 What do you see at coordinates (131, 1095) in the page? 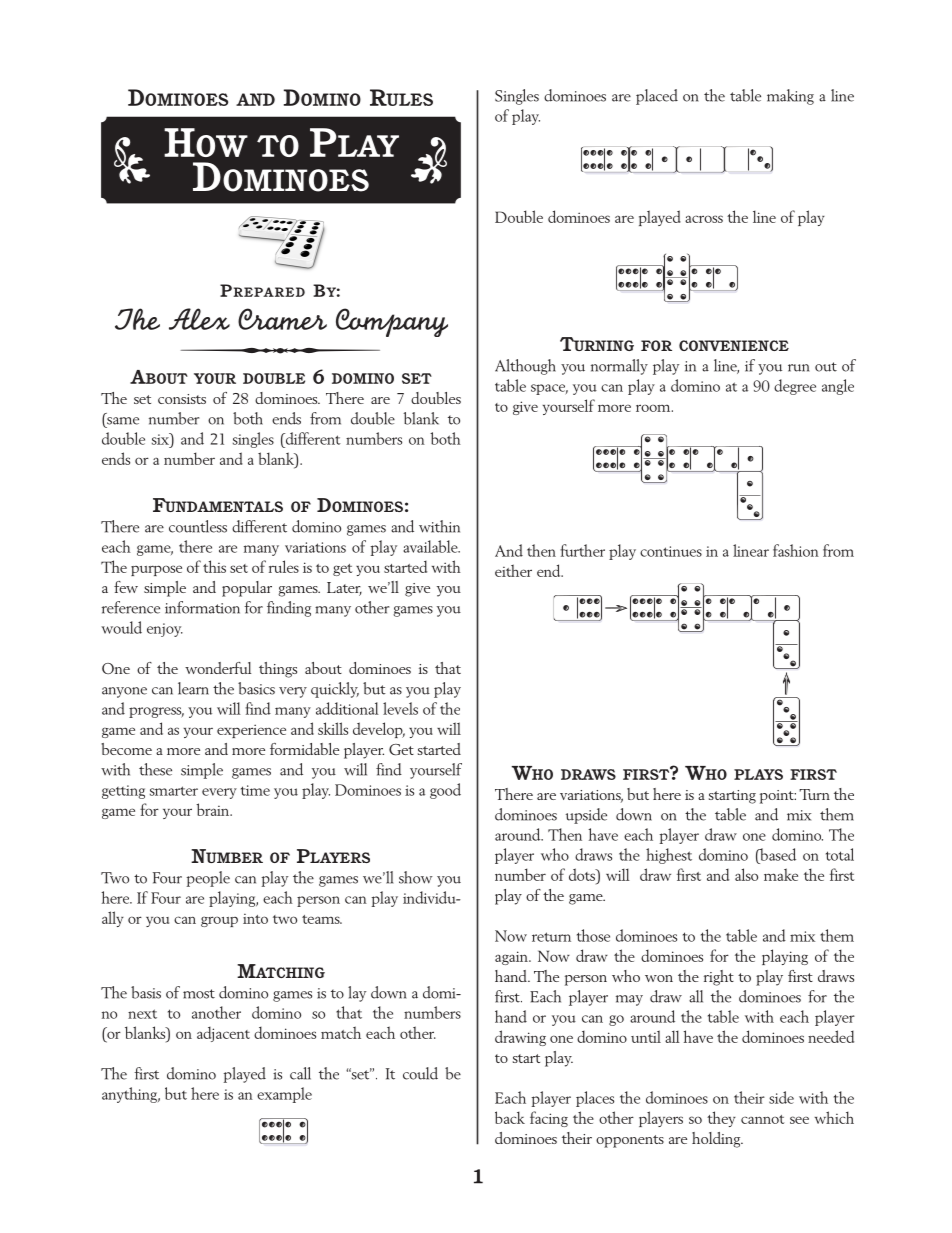
I see `anything` at bounding box center [131, 1095].
